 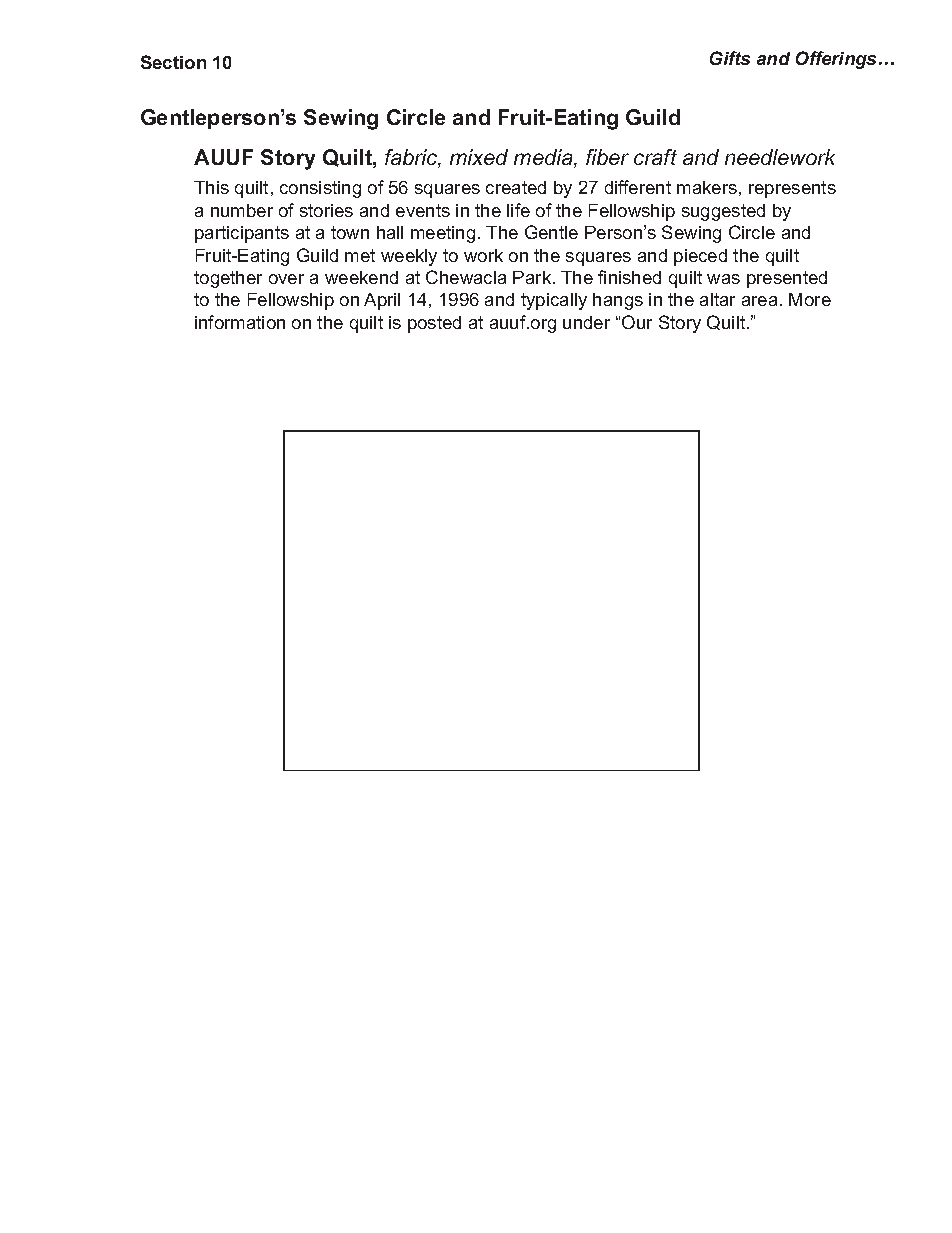 What do you see at coordinates (434, 324) in the screenshot?
I see `posted` at bounding box center [434, 324].
